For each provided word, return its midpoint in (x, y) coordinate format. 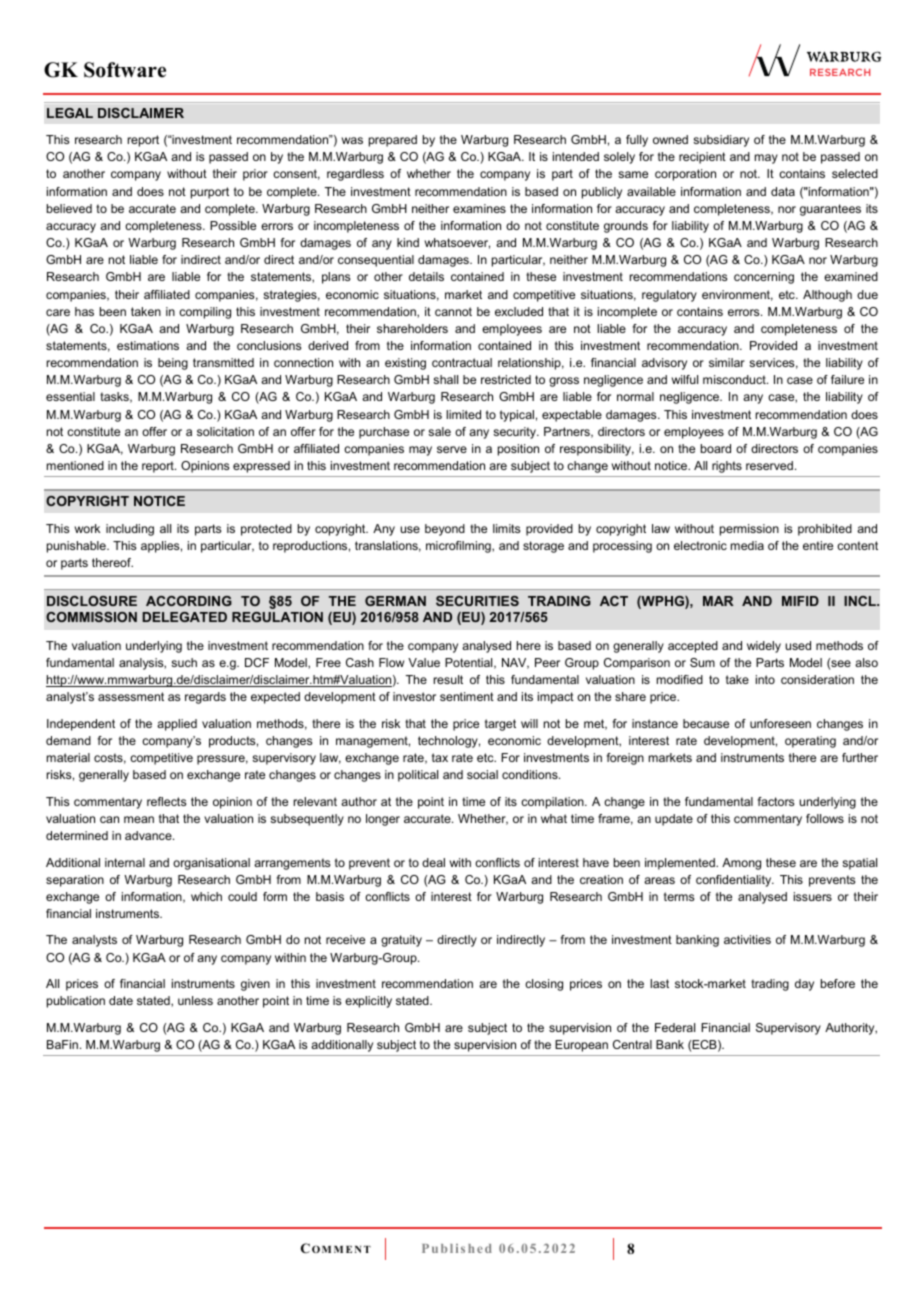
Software (125, 70)
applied (177, 725)
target (500, 725)
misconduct (735, 379)
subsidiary (721, 141)
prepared (393, 141)
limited (463, 414)
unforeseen (780, 723)
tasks (115, 397)
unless (195, 1000)
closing (544, 985)
